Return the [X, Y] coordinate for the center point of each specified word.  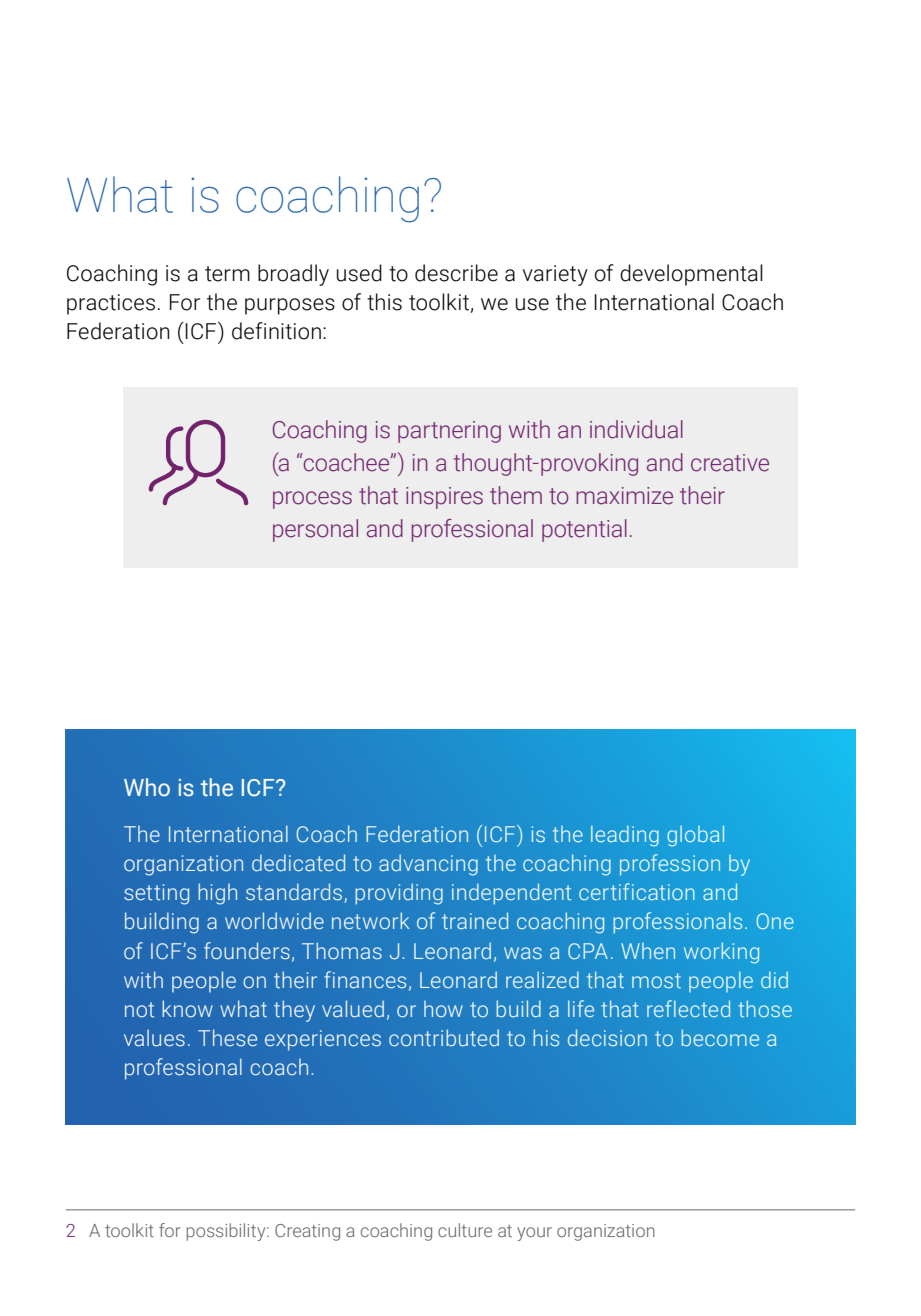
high [217, 894]
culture [465, 1230]
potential [584, 530]
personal [315, 530]
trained [475, 920]
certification [637, 891]
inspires [444, 498]
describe [456, 273]
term [227, 274]
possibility [227, 1232]
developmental [691, 275]
